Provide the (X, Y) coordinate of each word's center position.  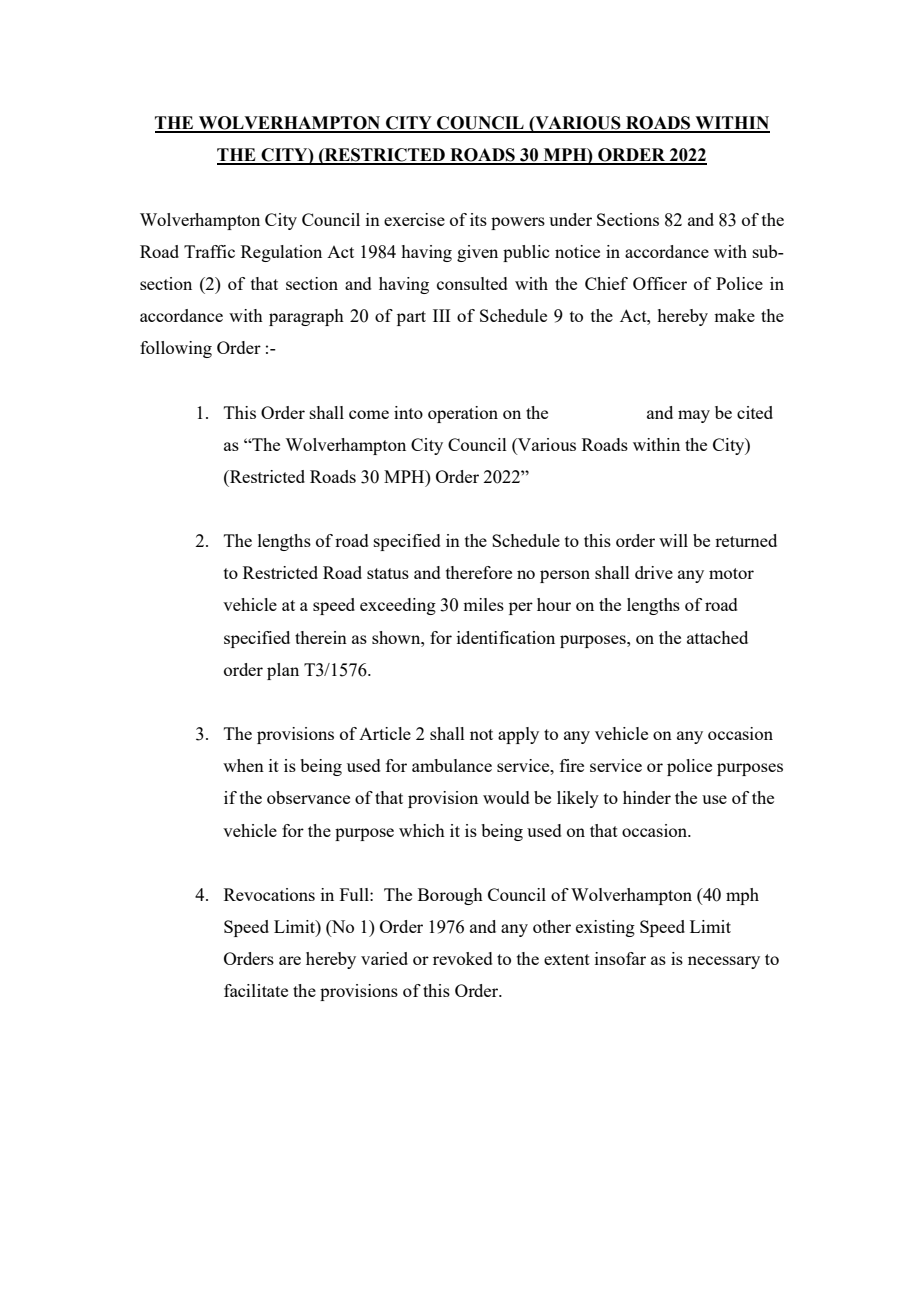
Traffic (209, 251)
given (477, 253)
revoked (463, 958)
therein (321, 637)
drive (654, 572)
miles (483, 604)
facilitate (256, 990)
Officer (660, 283)
